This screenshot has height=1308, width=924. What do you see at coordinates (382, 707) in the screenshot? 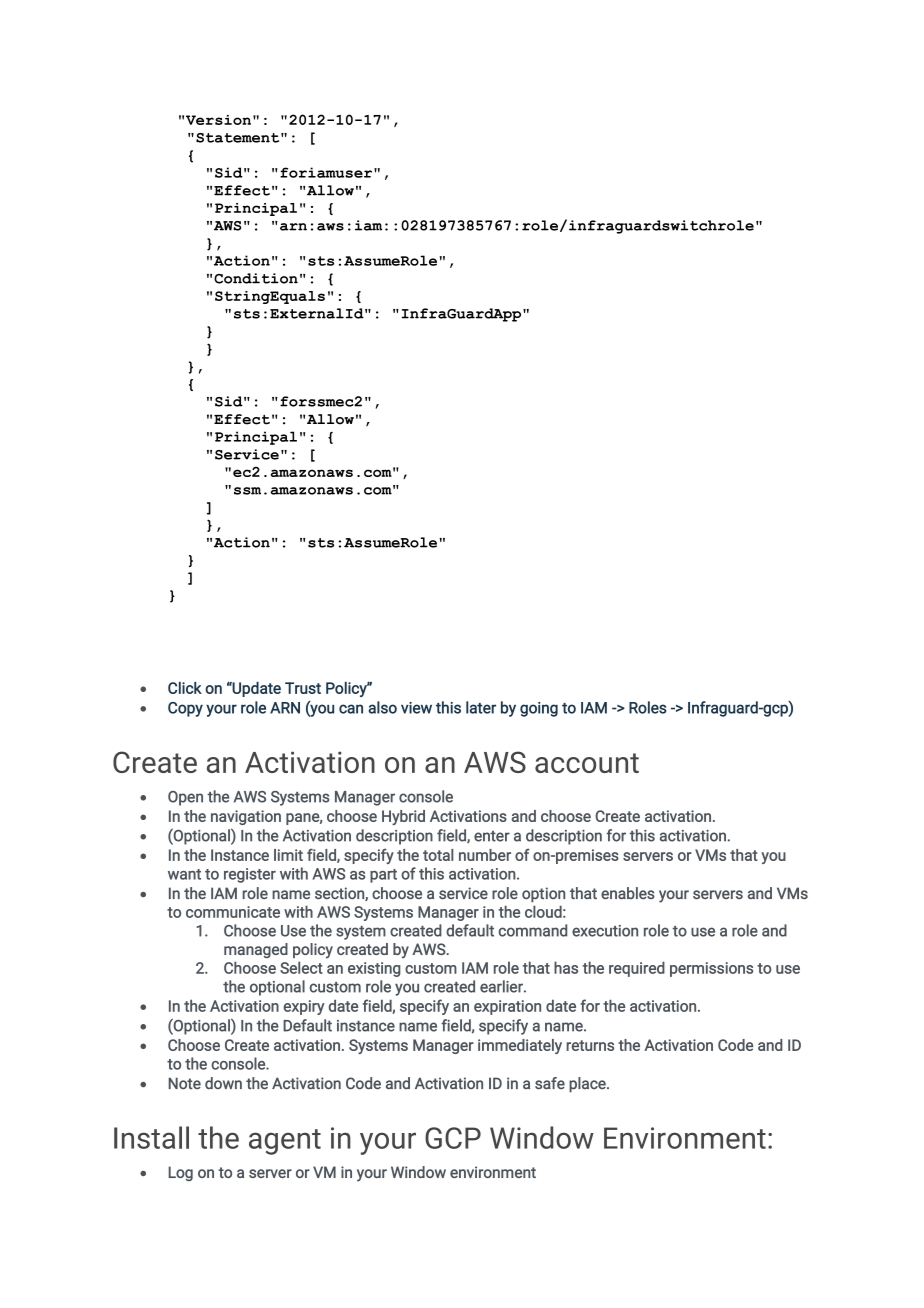
I see `also` at bounding box center [382, 707].
